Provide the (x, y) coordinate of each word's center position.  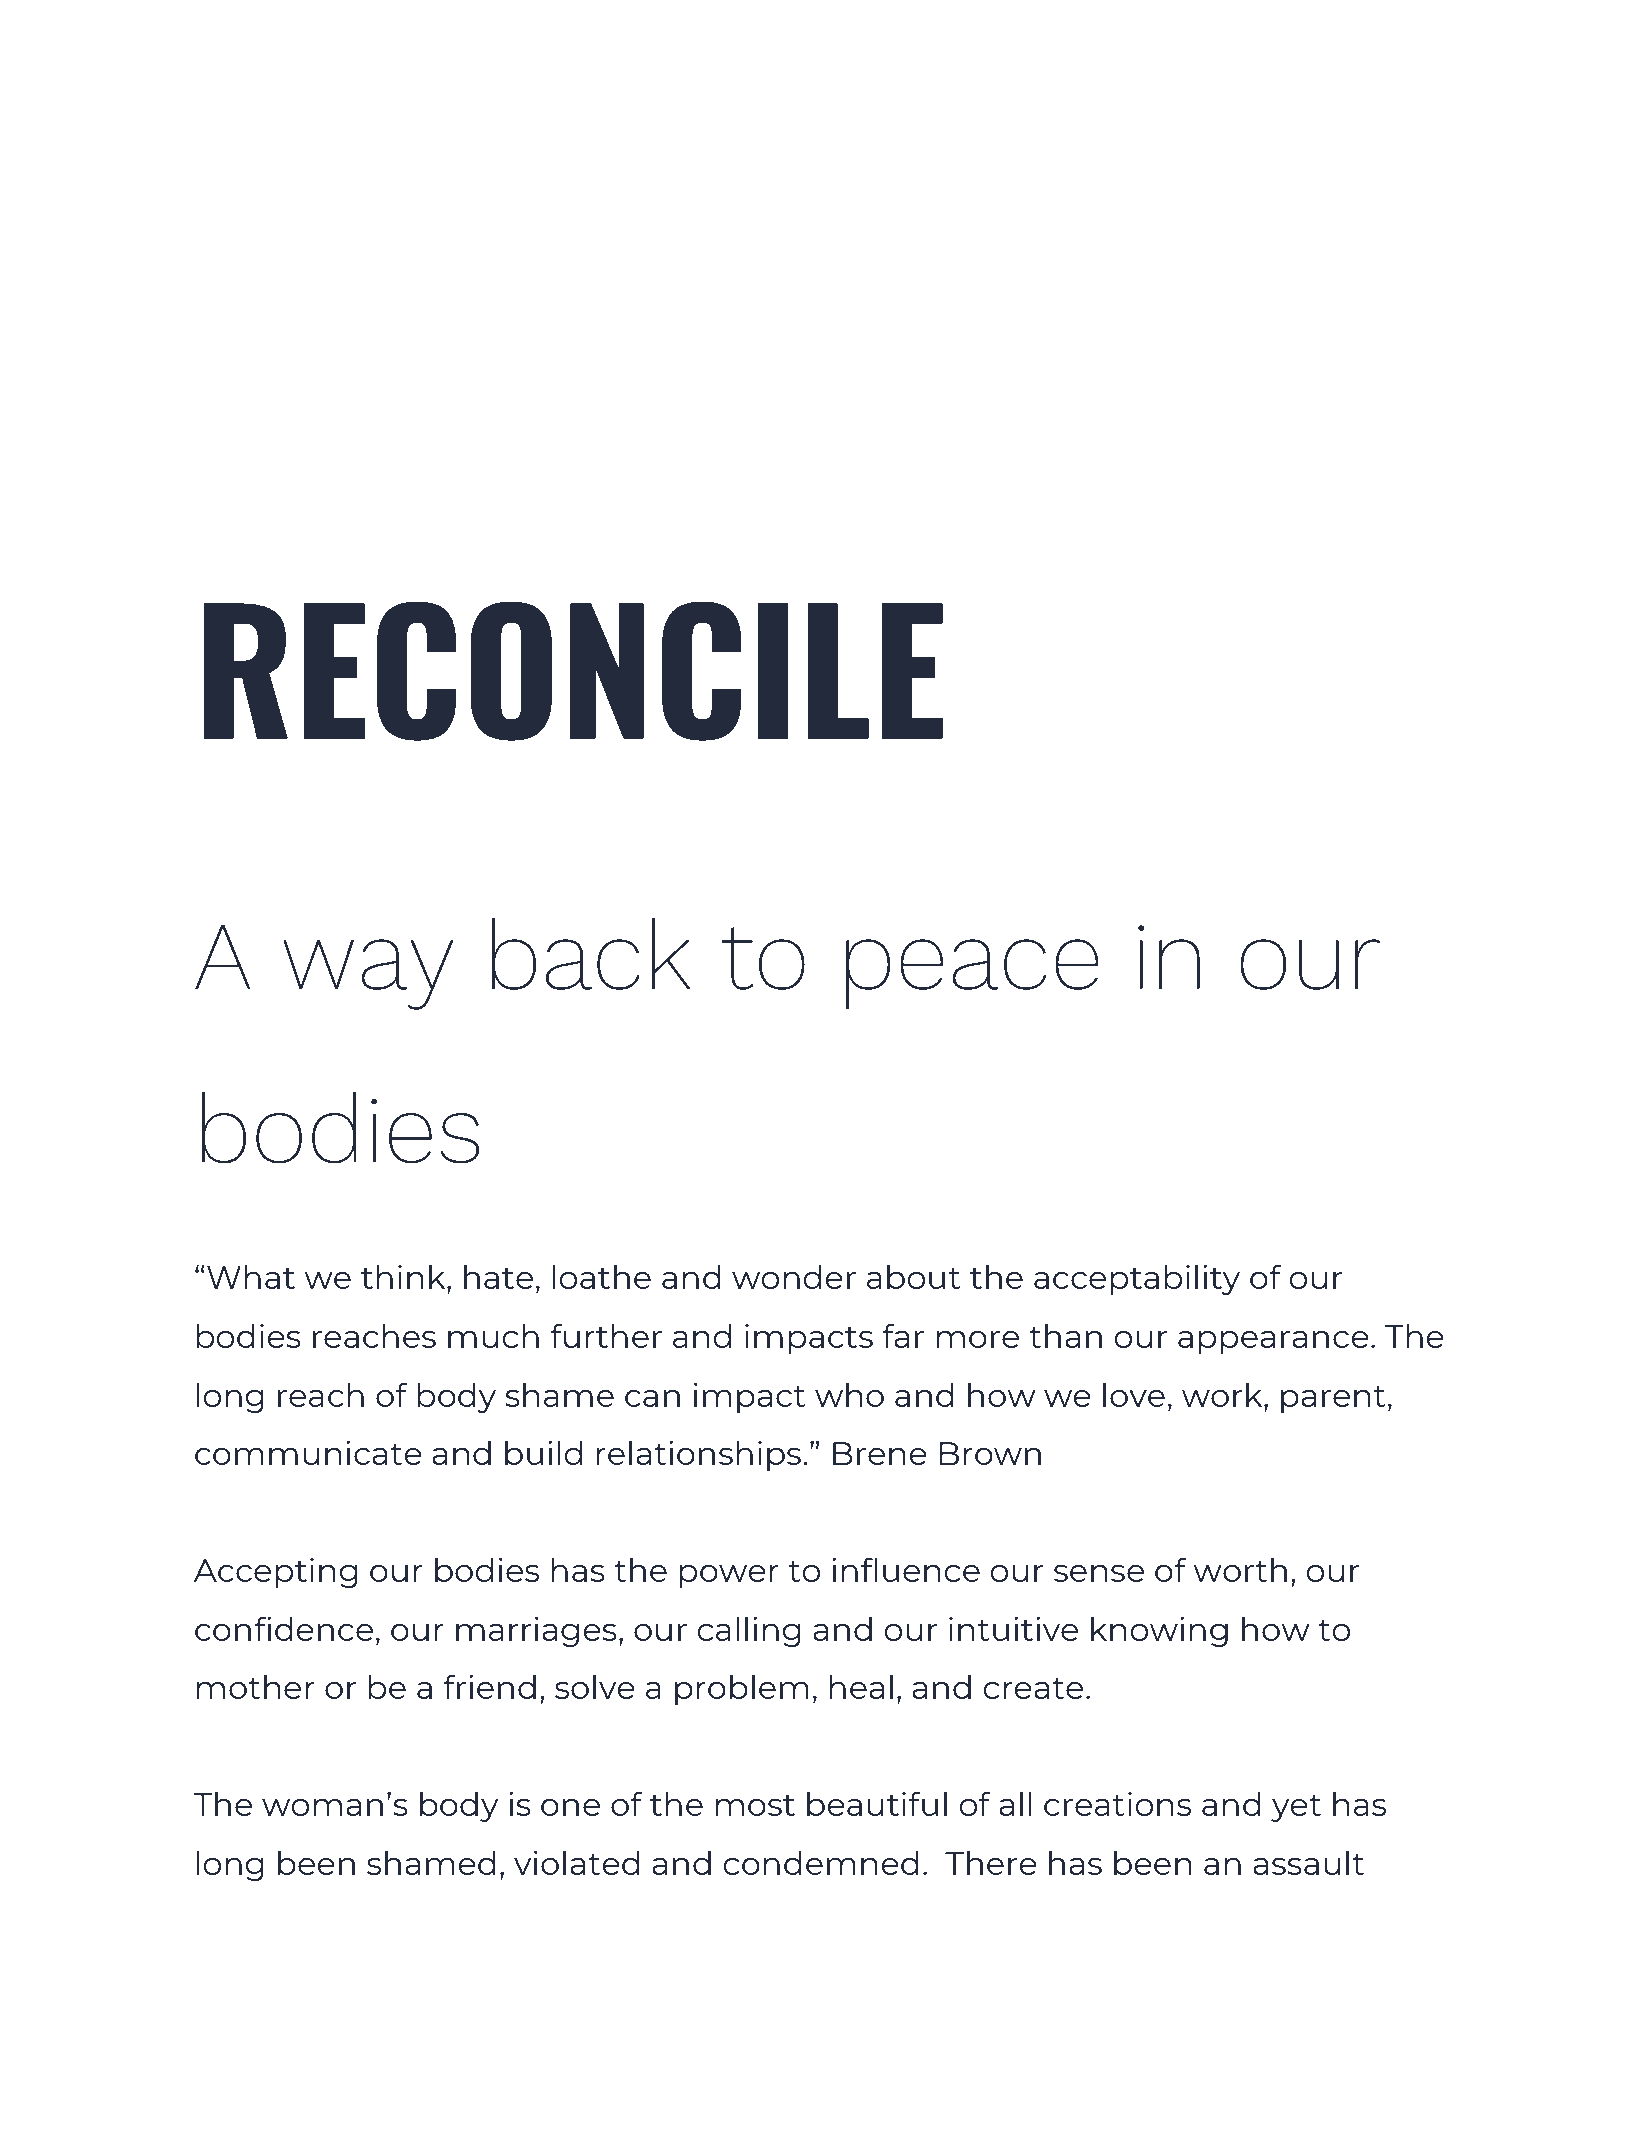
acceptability (1137, 1279)
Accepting (276, 1573)
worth (1240, 1569)
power (729, 1576)
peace (972, 974)
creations (1117, 1804)
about (914, 1276)
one (570, 1807)
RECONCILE (573, 671)
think (404, 1276)
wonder (794, 1276)
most (755, 1805)
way (368, 974)
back (591, 954)
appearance (1273, 1342)
